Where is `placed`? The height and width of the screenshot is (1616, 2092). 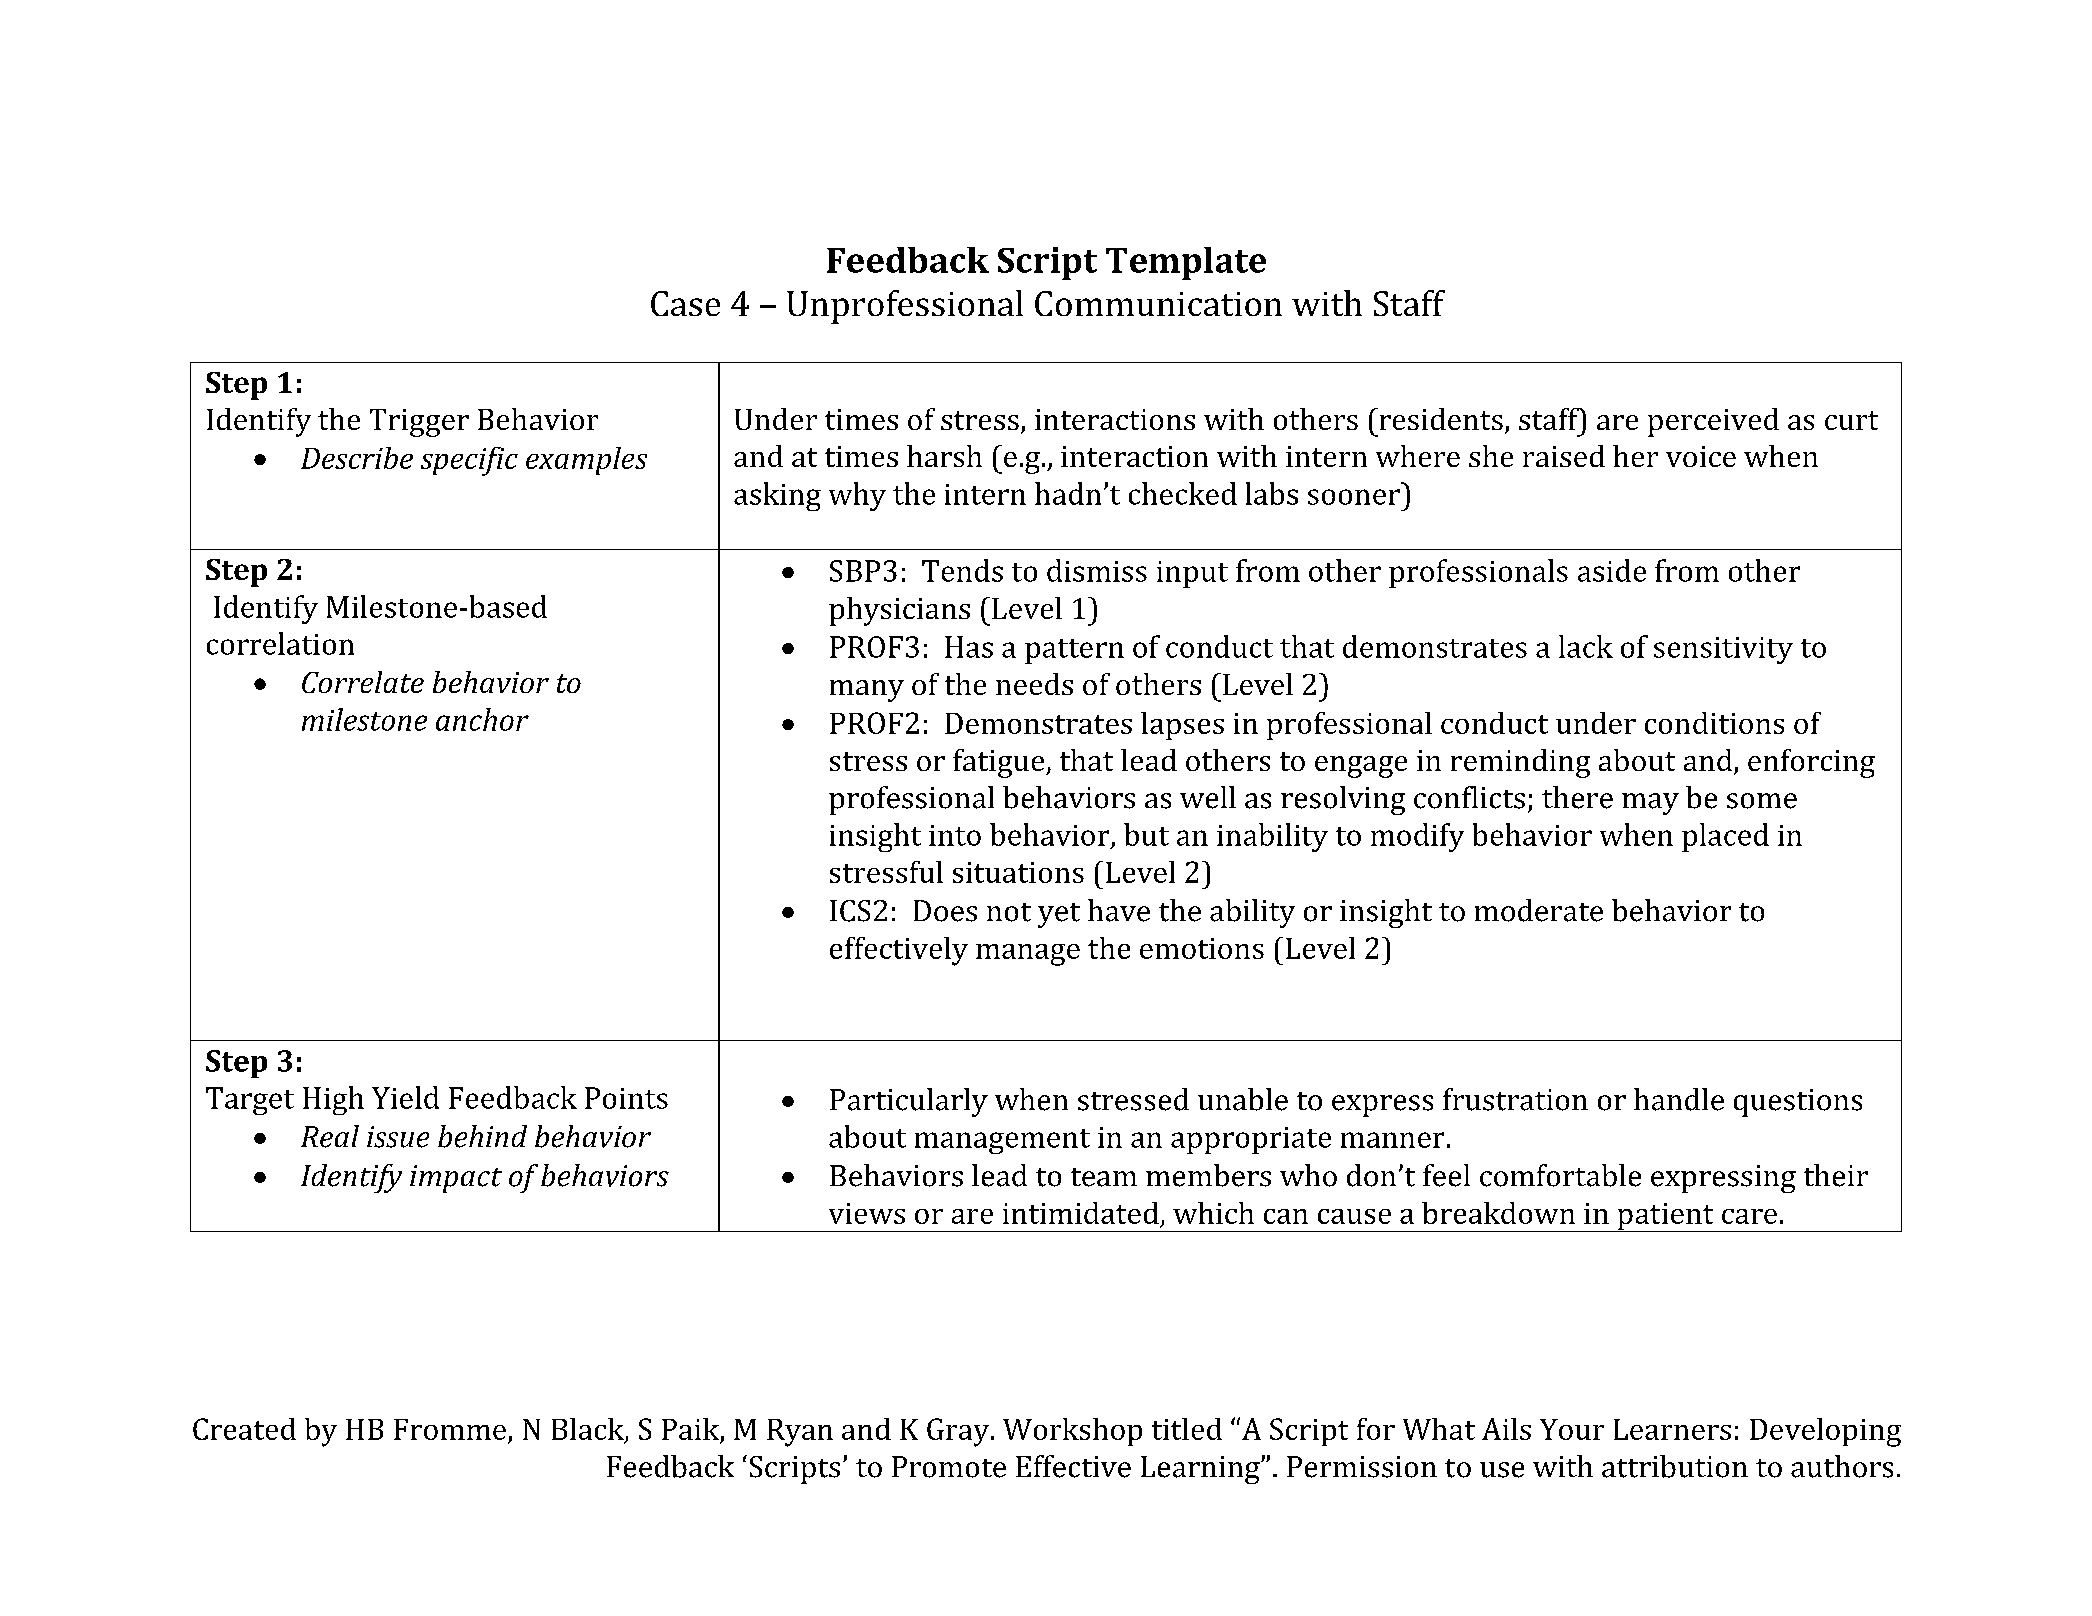
placed is located at coordinates (1725, 837).
